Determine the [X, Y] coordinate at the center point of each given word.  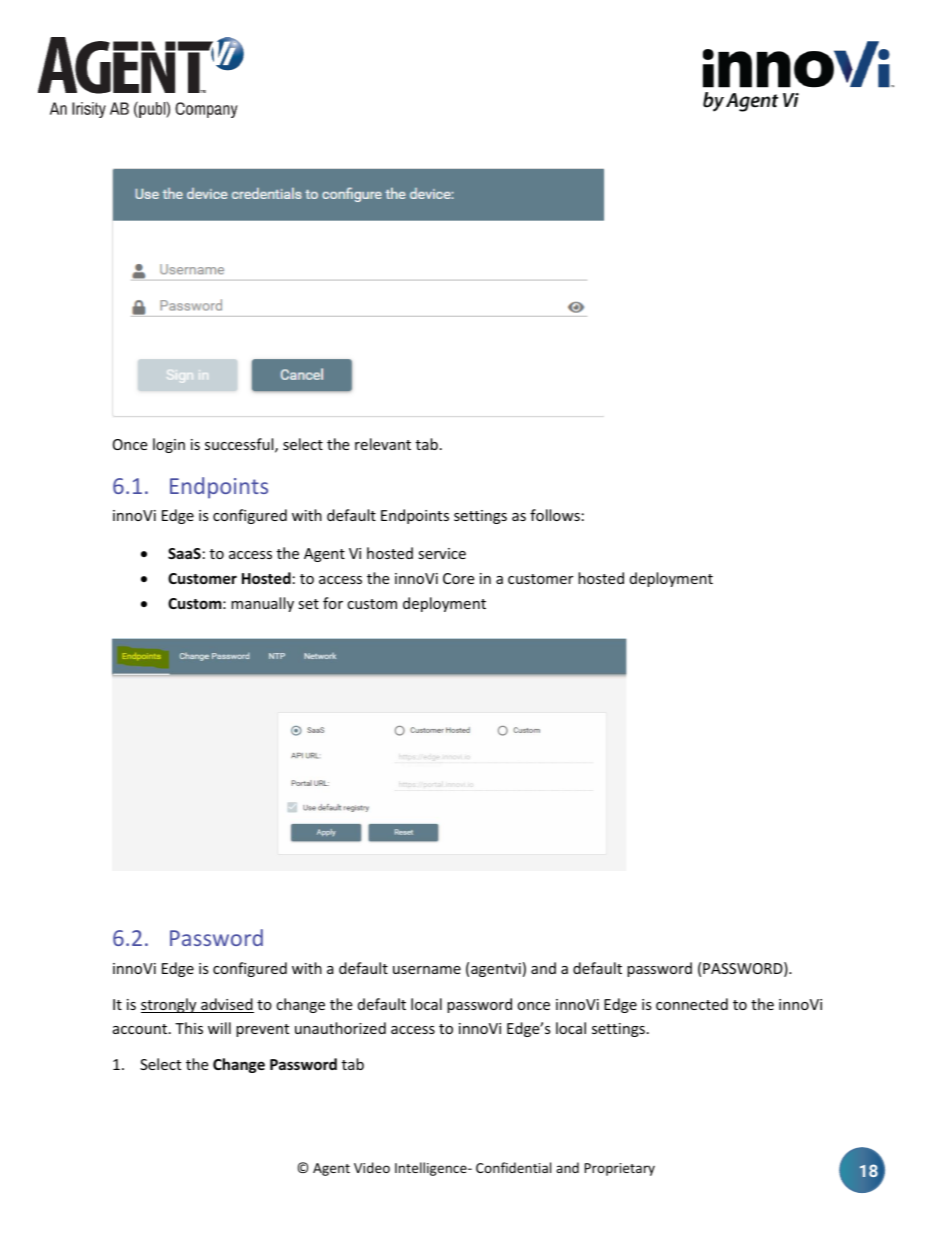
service [442, 553]
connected [692, 1004]
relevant [383, 444]
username [427, 970]
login [169, 445]
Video [372, 1167]
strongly [170, 1005]
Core [458, 578]
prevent [262, 1030]
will [219, 1028]
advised [226, 1005]
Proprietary [619, 1169]
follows [555, 515]
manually [262, 604]
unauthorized [340, 1028]
